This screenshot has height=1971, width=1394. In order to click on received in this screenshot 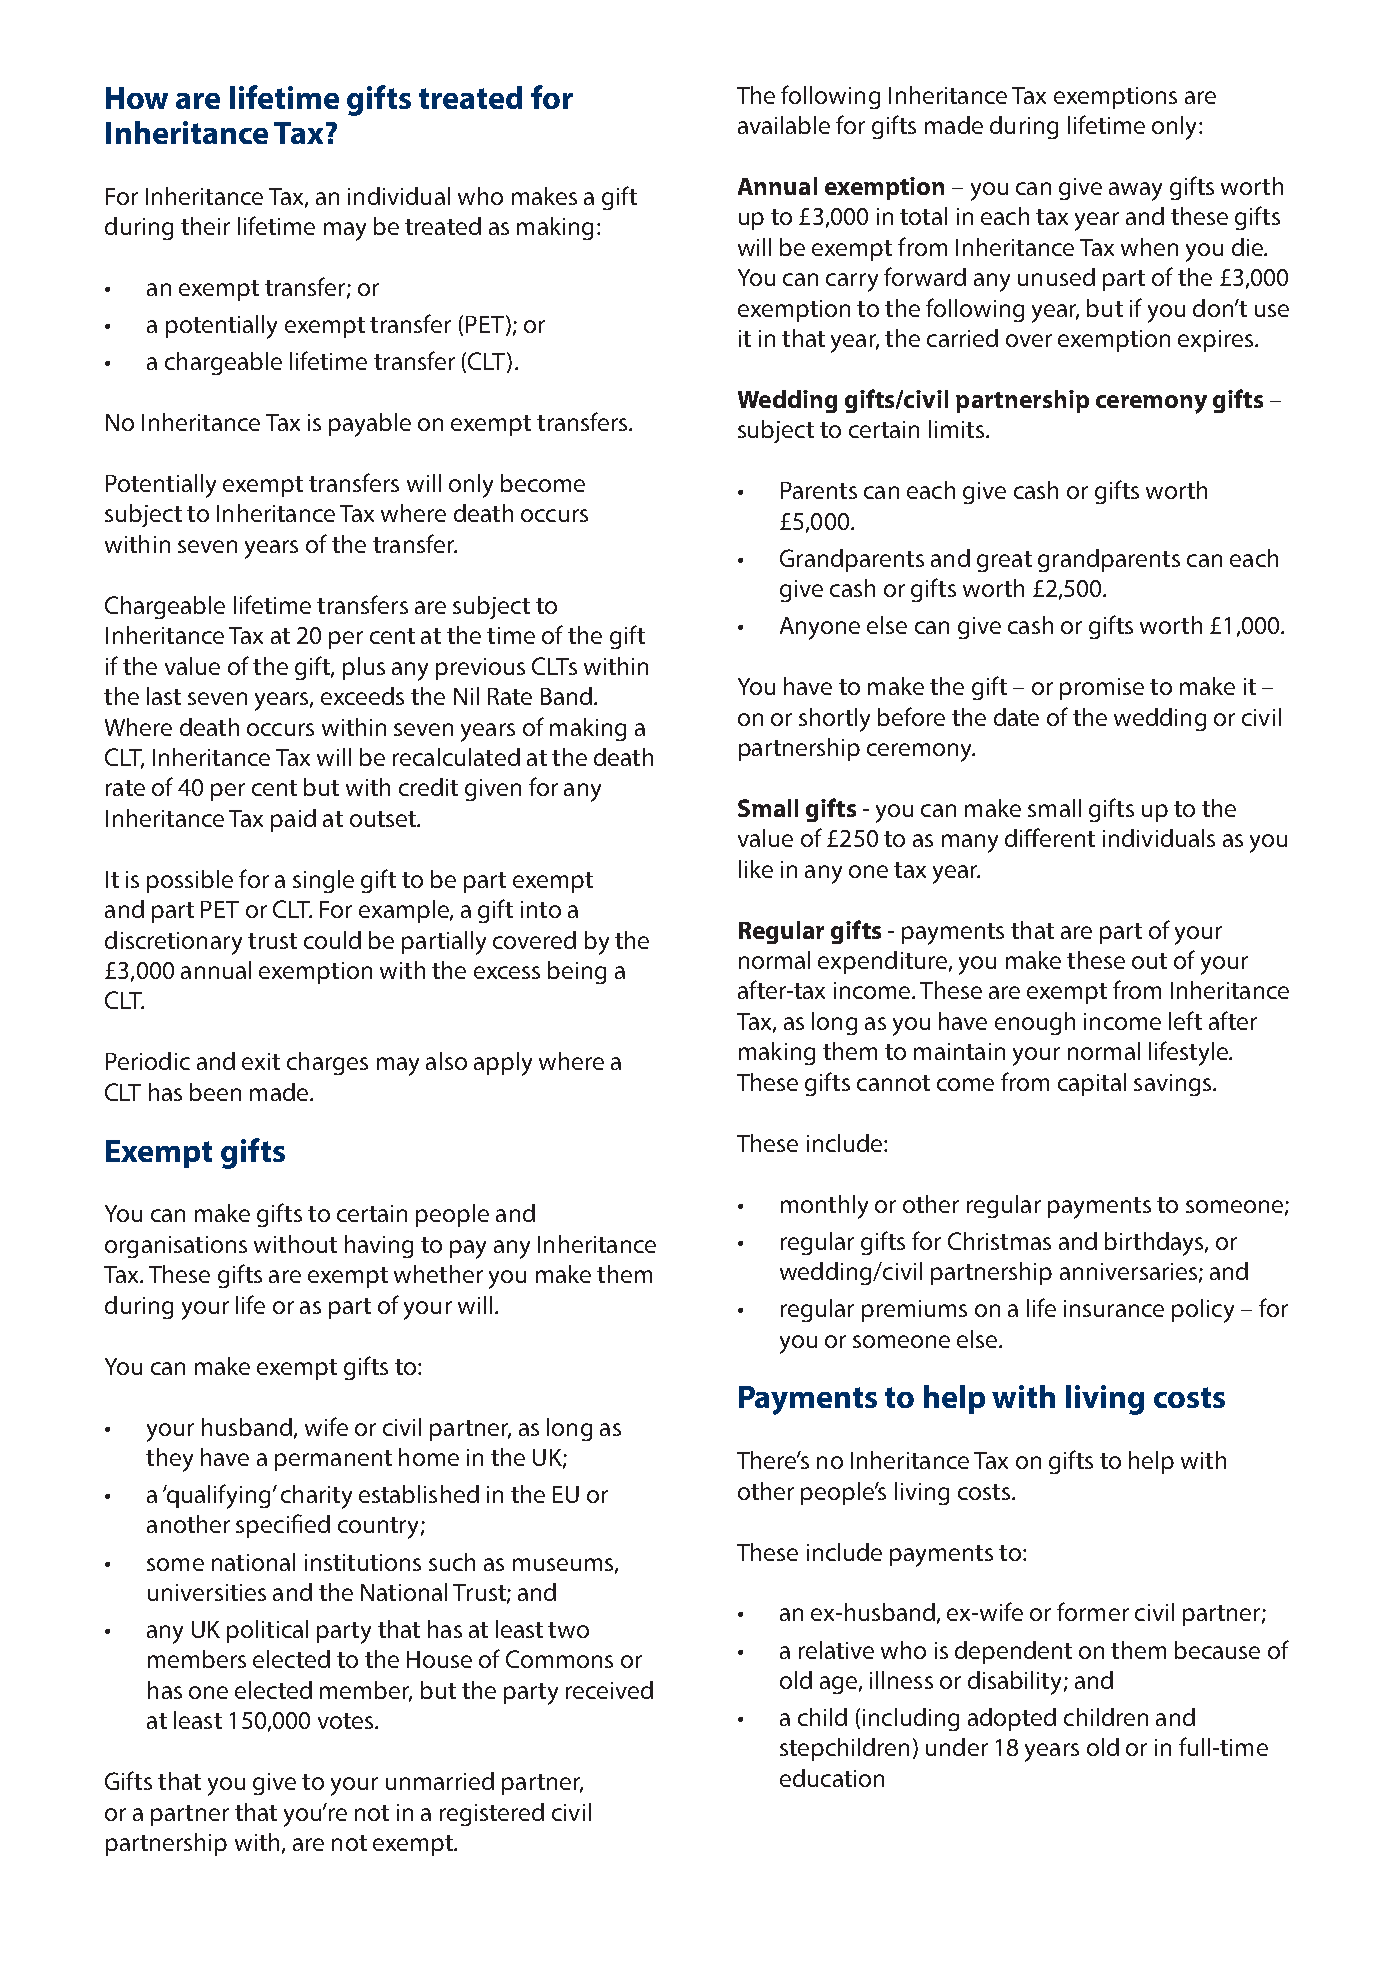, I will do `click(609, 1690)`.
